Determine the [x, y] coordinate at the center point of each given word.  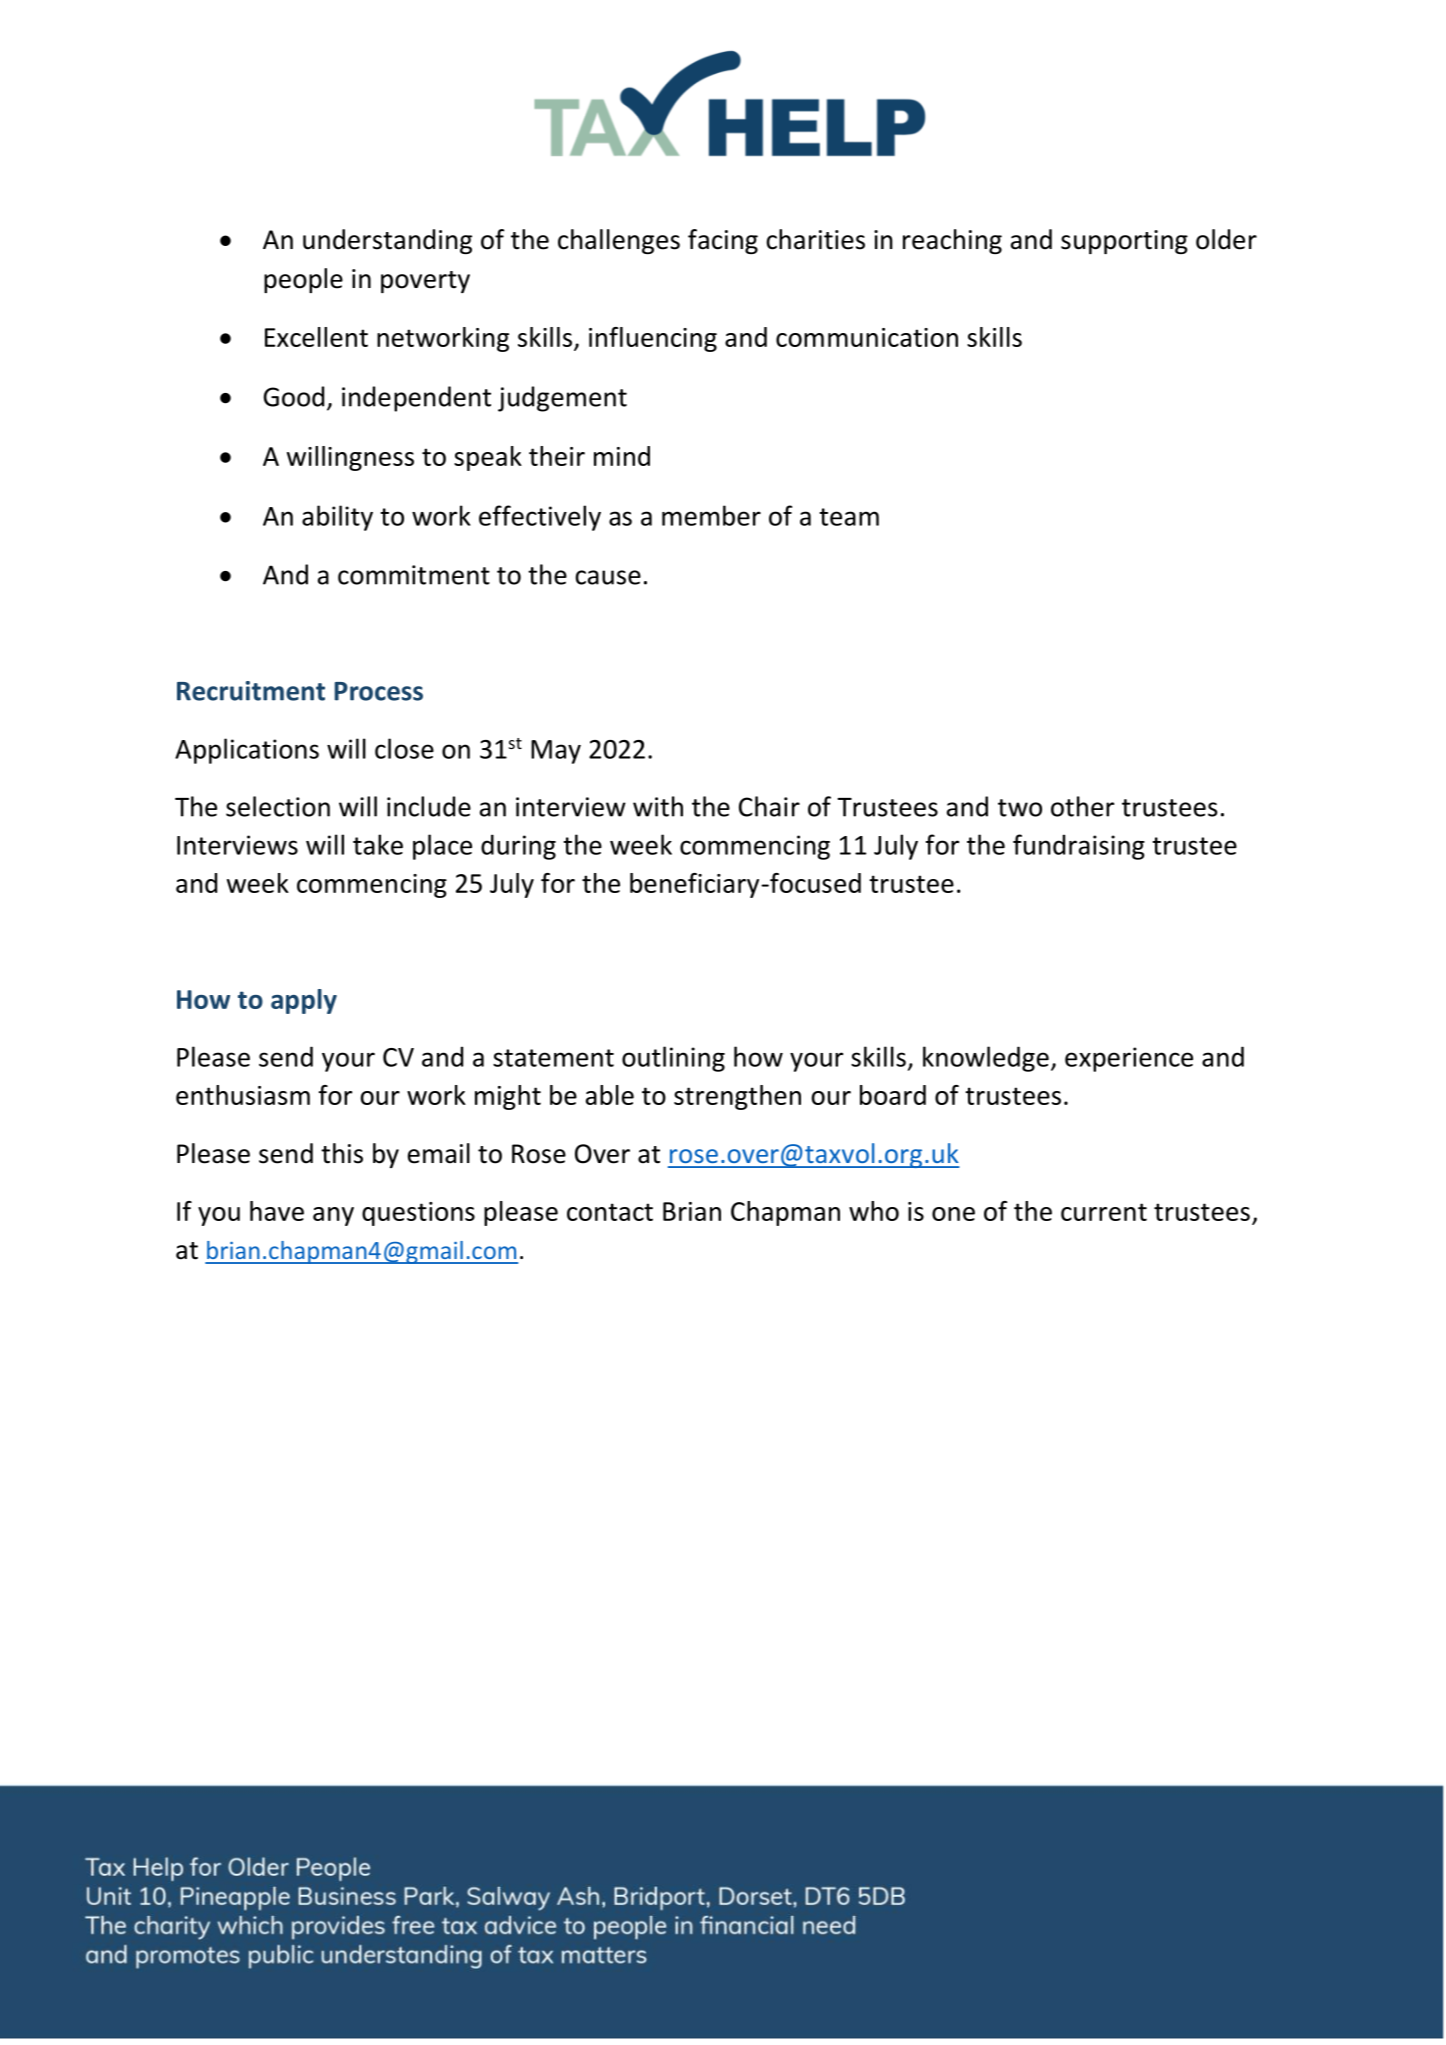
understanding [387, 241]
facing [723, 241]
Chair [769, 806]
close [404, 748]
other [1082, 806]
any [333, 1216]
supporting [1124, 242]
